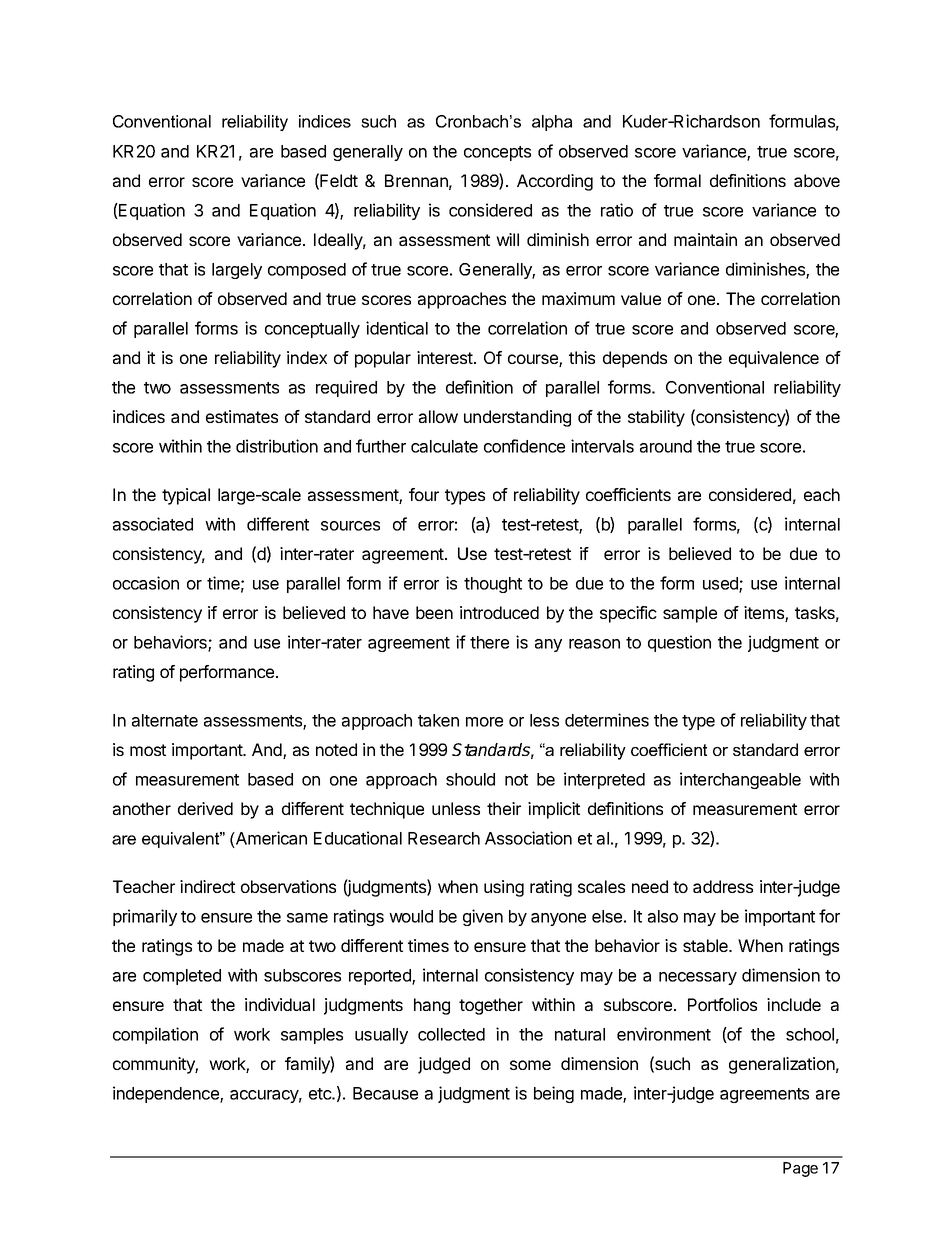 The image size is (952, 1233). I want to click on above, so click(817, 180).
